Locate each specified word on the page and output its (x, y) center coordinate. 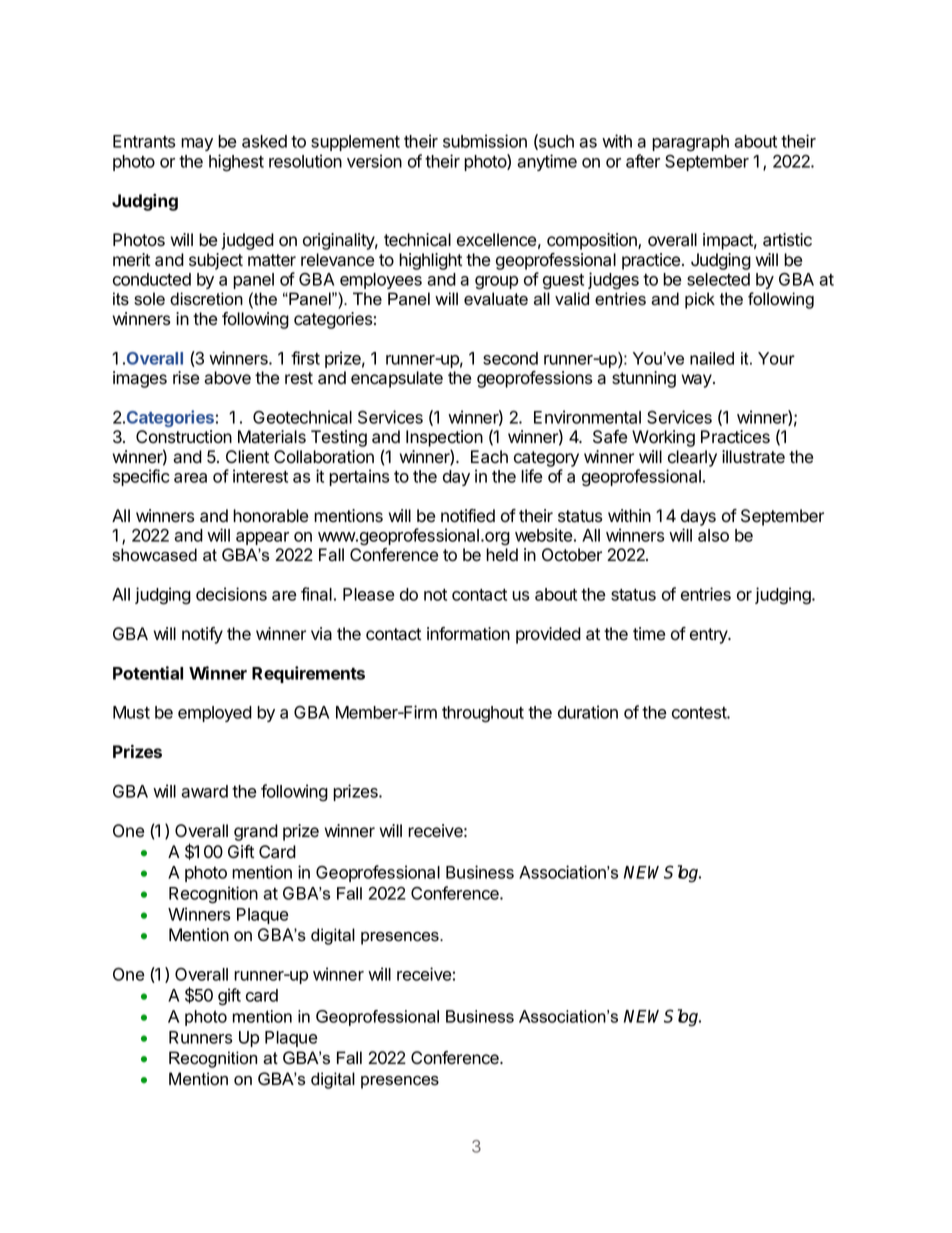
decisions (231, 594)
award (204, 791)
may (197, 144)
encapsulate (397, 379)
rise (186, 378)
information (468, 634)
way (697, 381)
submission (485, 141)
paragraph (690, 143)
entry (710, 636)
